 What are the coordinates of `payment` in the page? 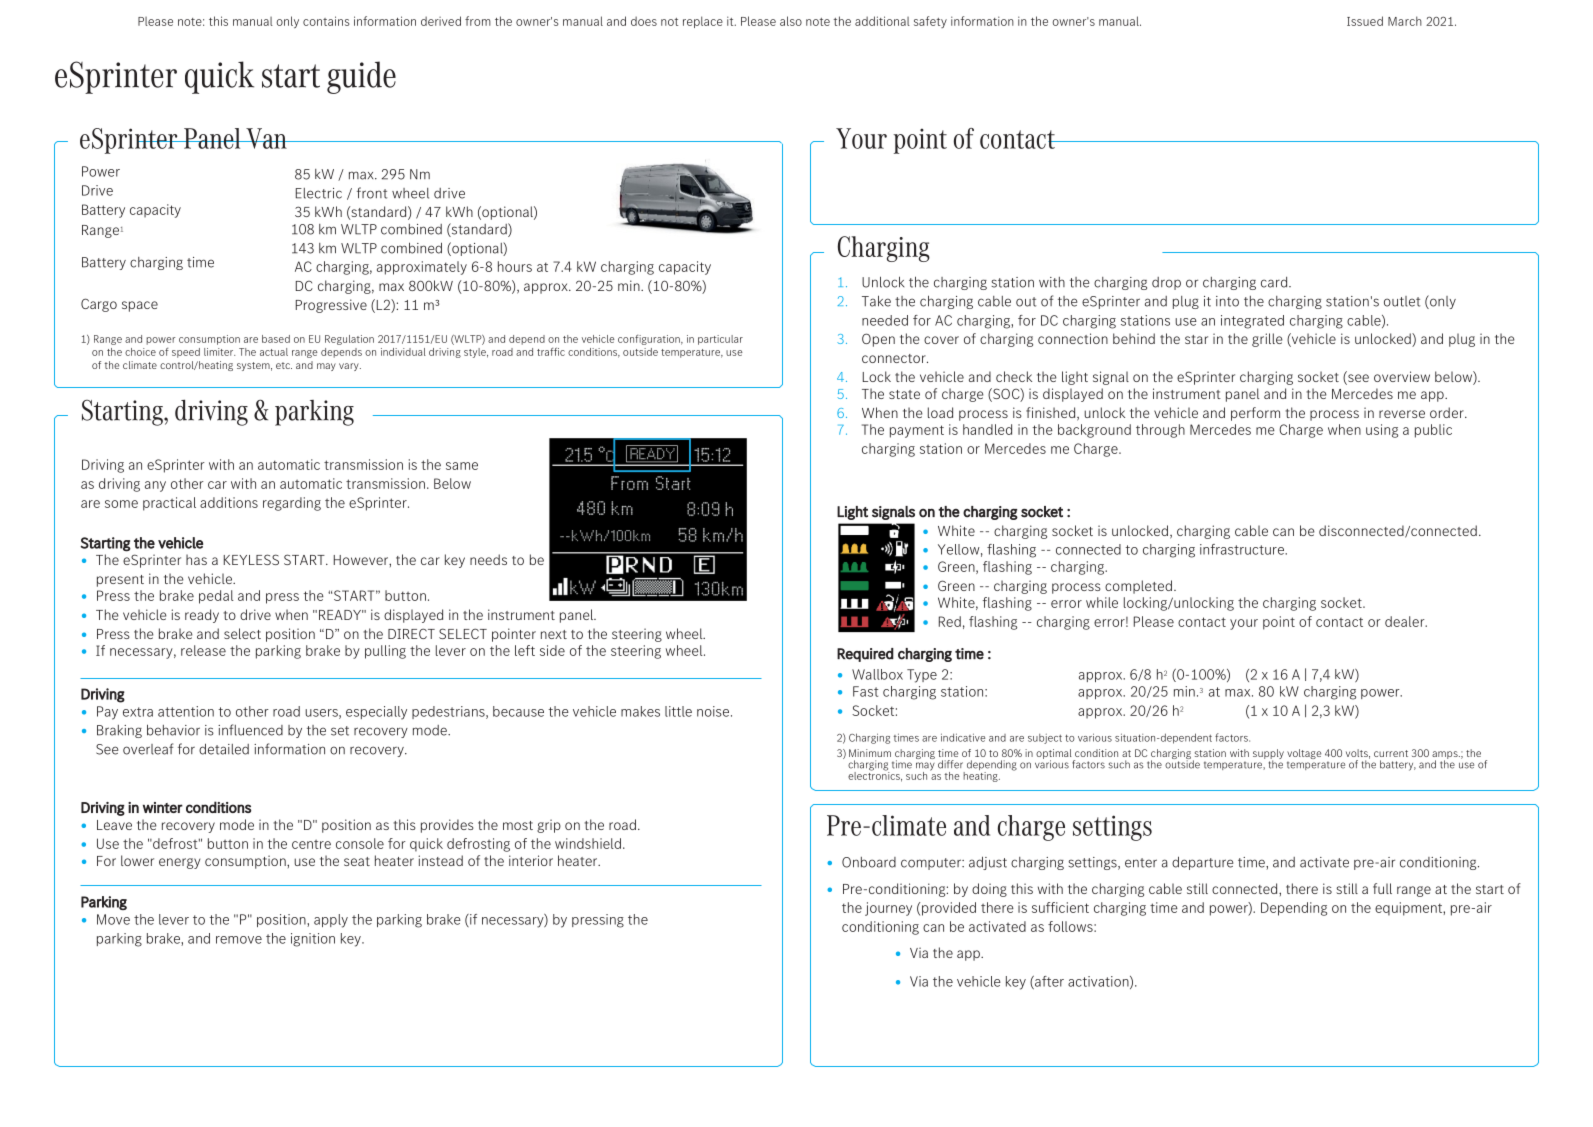 It's located at (917, 431).
